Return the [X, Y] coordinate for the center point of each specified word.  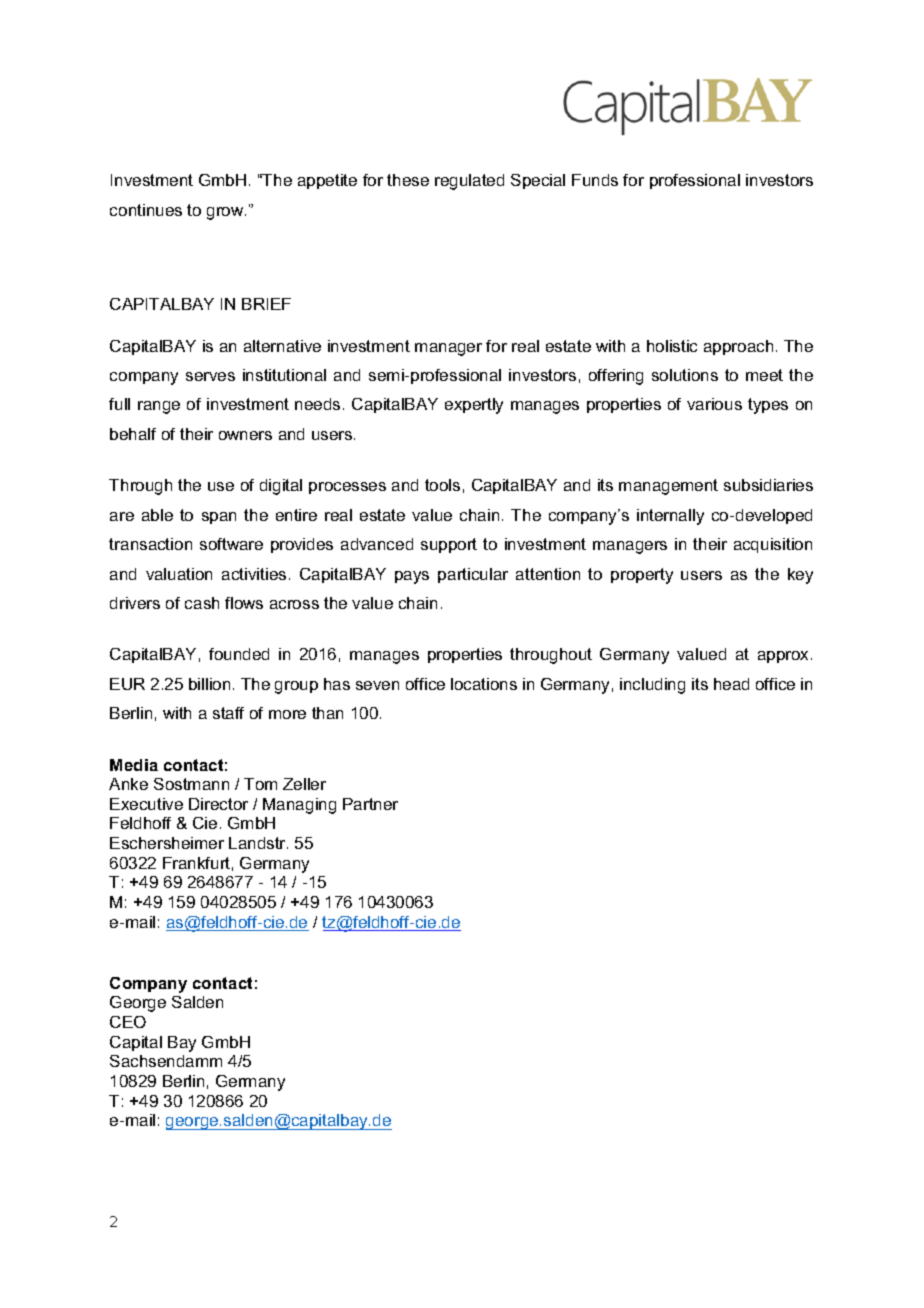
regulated [469, 182]
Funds [595, 180]
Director [218, 804]
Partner [370, 804]
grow [226, 213]
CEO [128, 1022]
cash [202, 603]
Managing [299, 806]
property [642, 576]
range [159, 407]
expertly [474, 406]
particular [473, 575]
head [731, 684]
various [714, 404]
